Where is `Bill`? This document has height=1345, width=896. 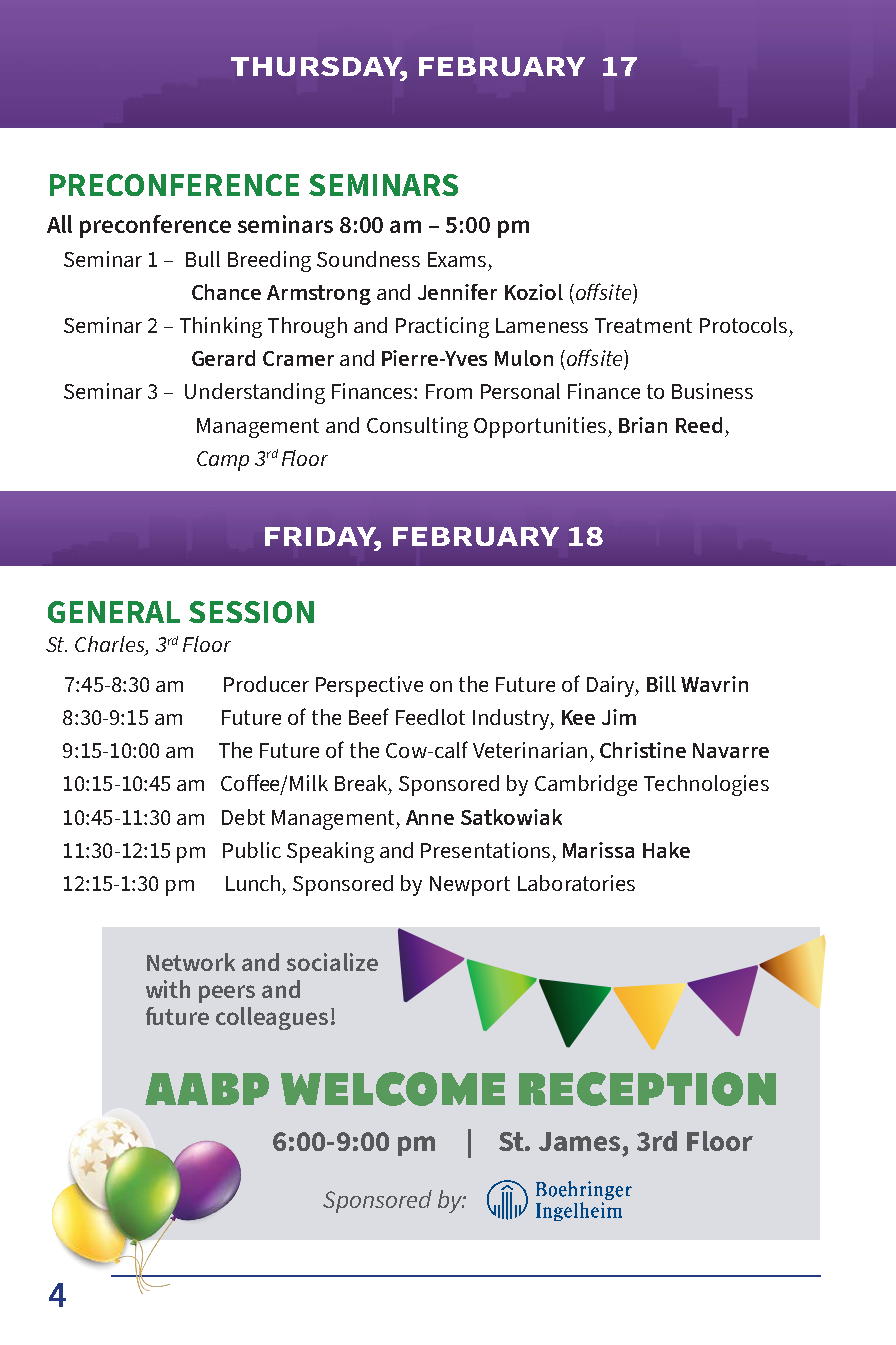
Bill is located at coordinates (661, 684).
